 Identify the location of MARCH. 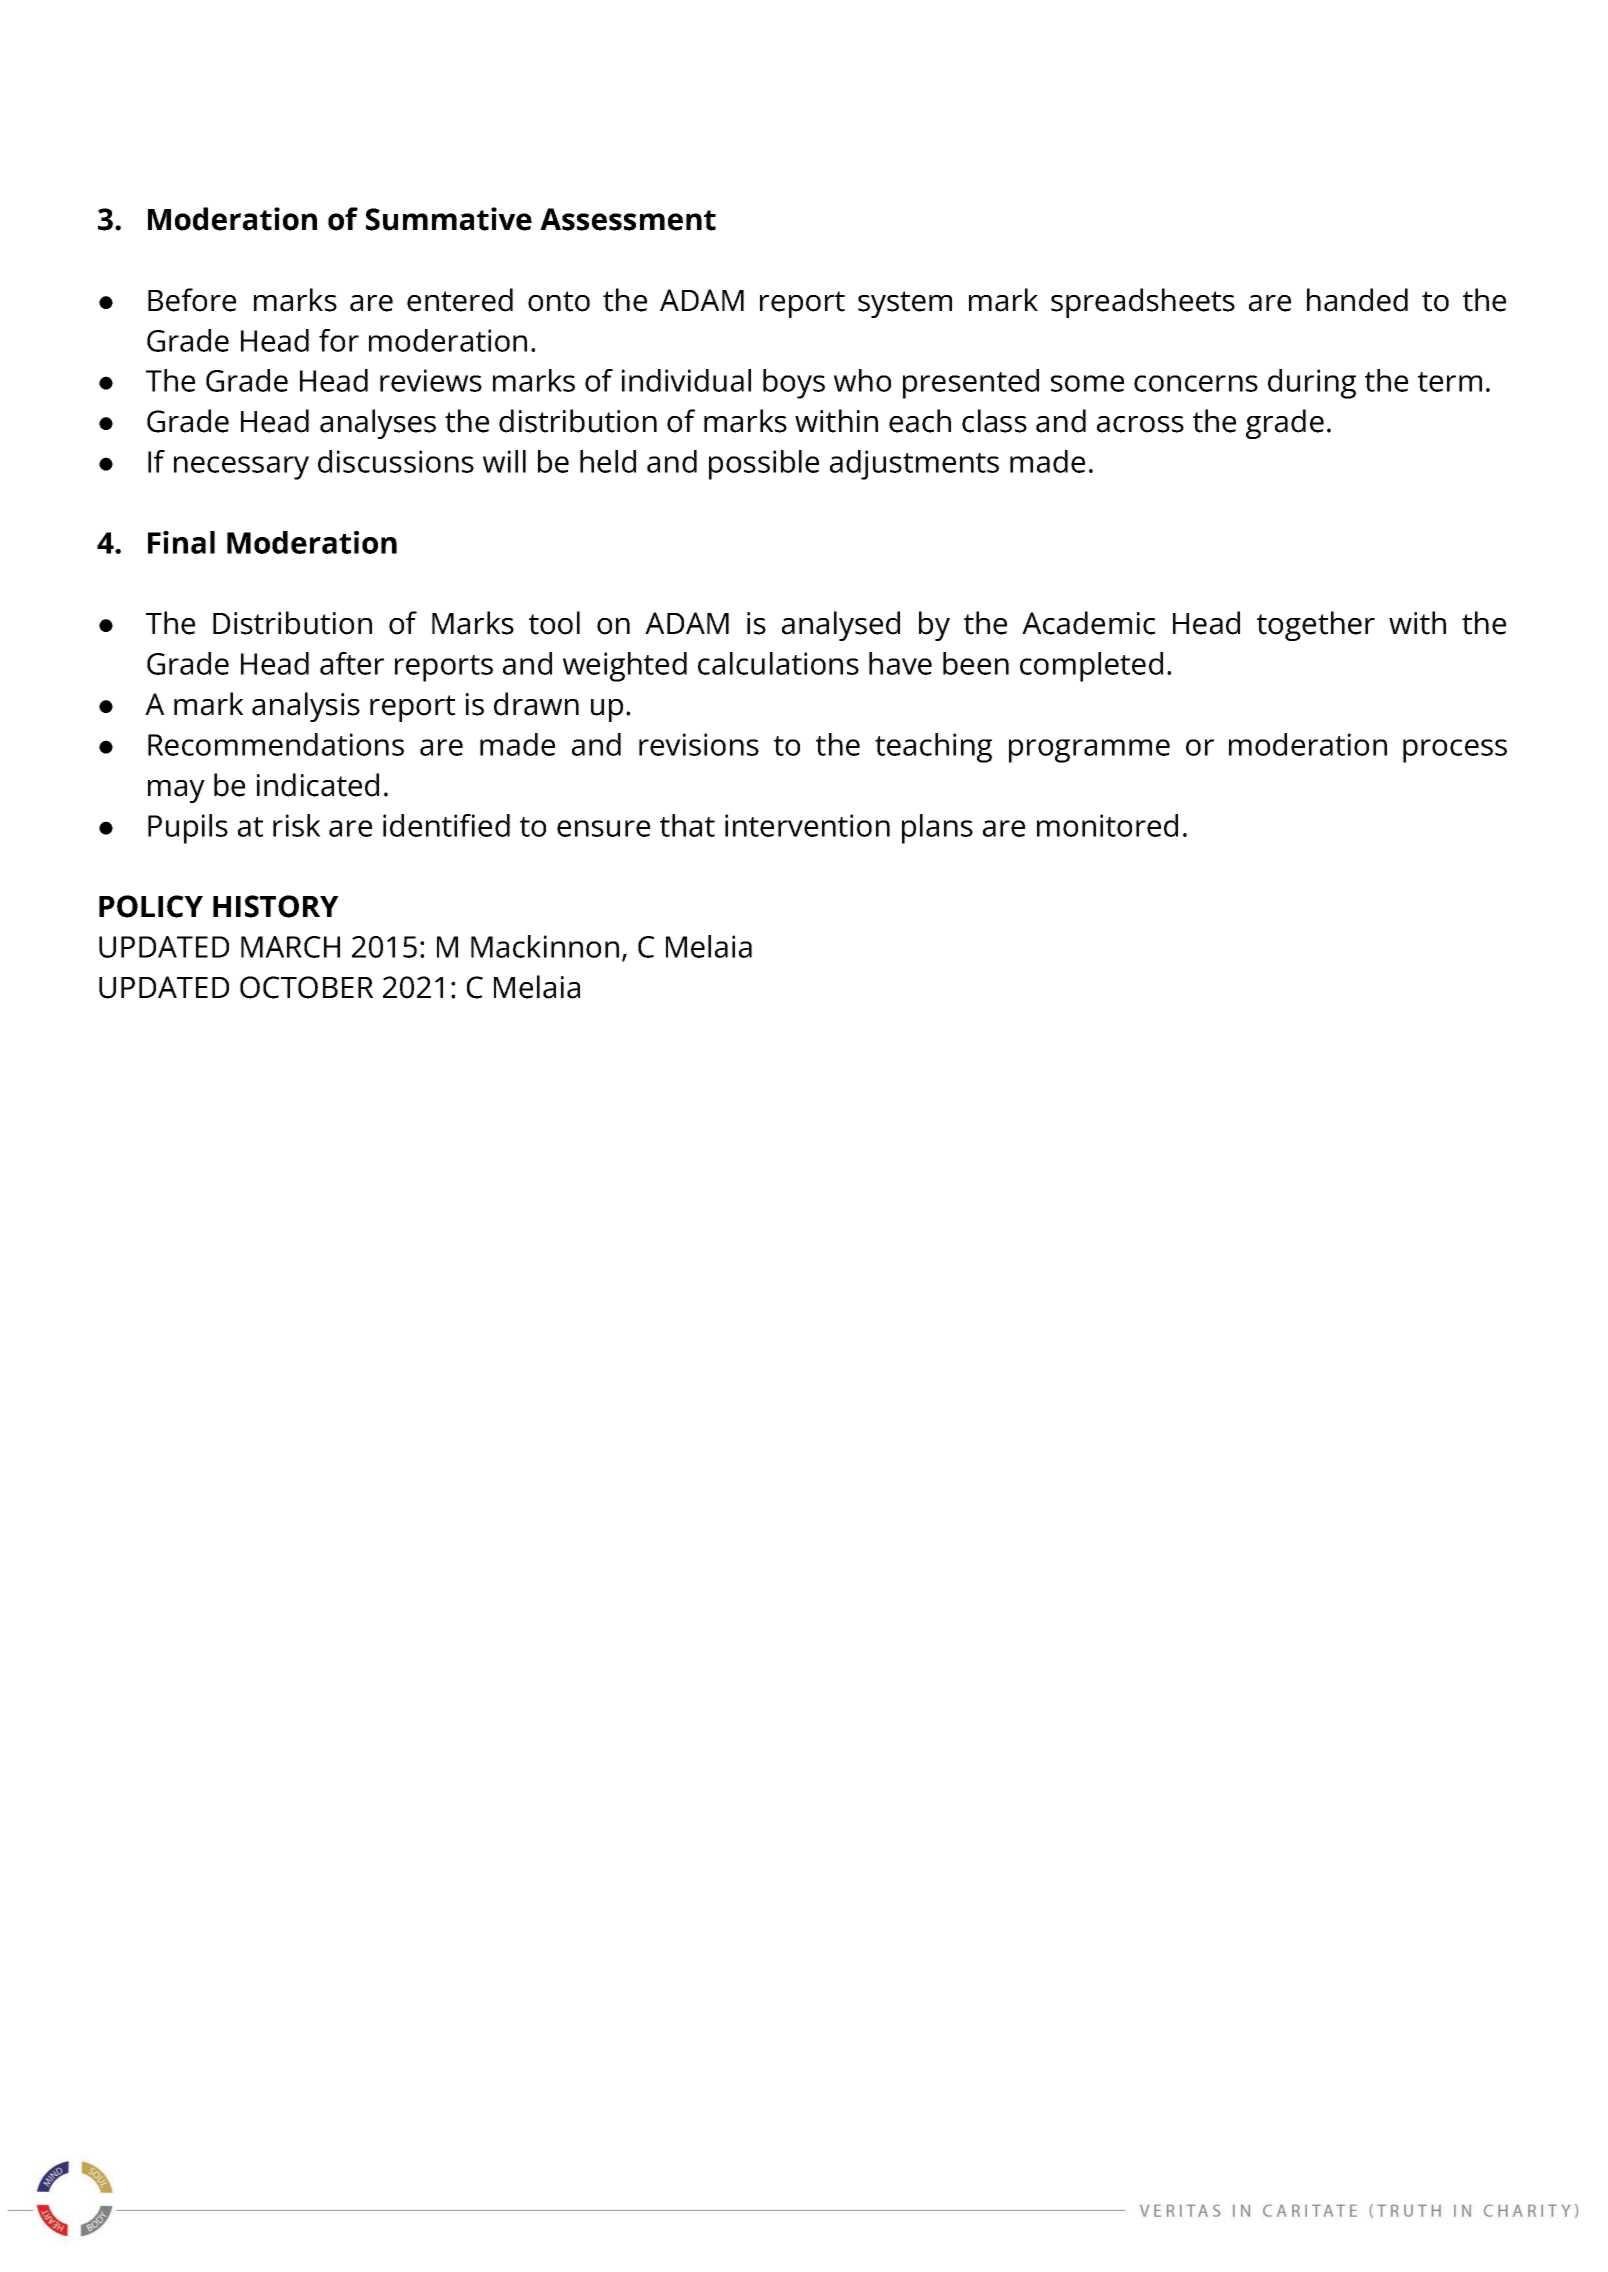
(290, 947).
